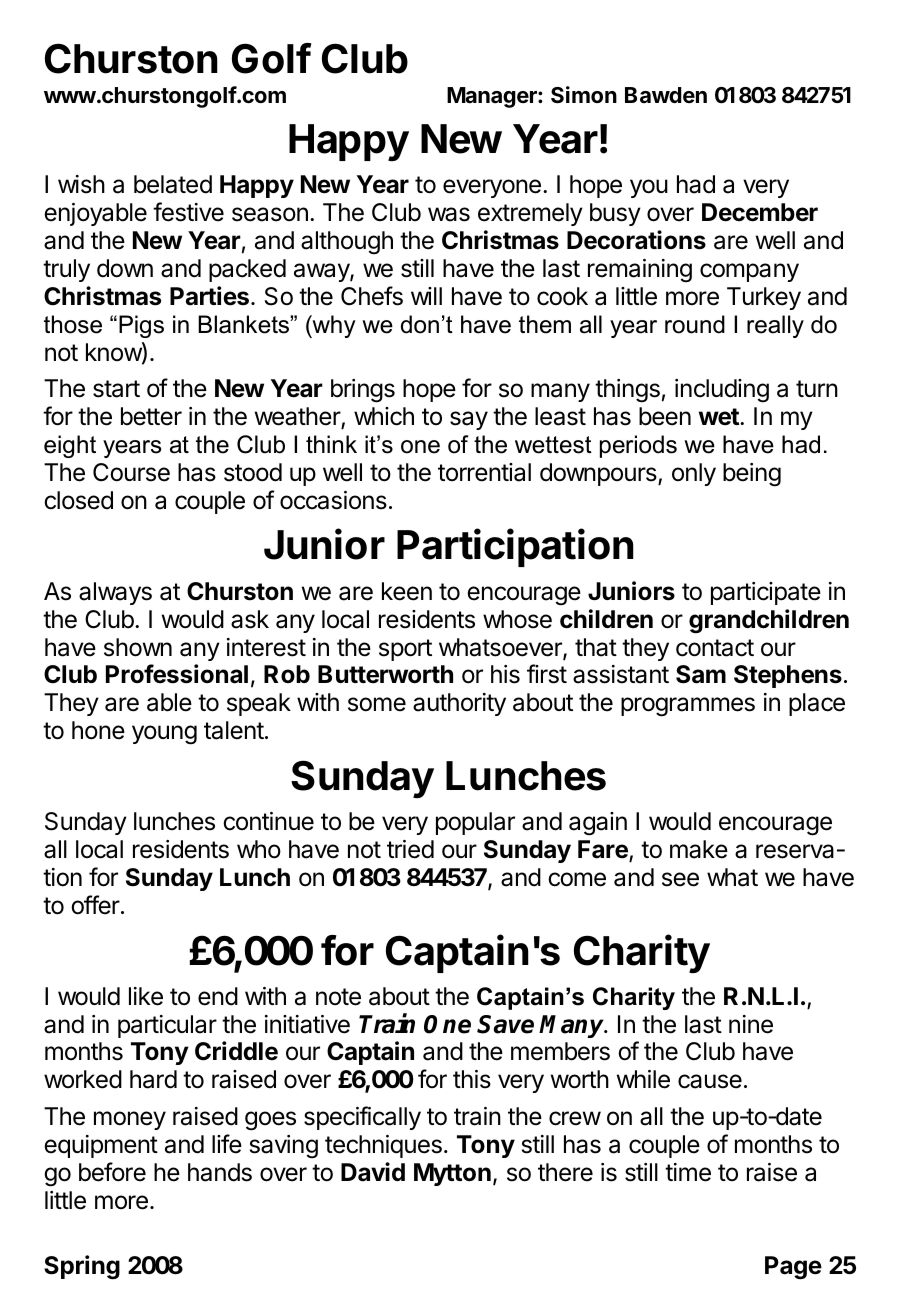 The width and height of the image is (924, 1311). What do you see at coordinates (82, 1267) in the image?
I see `Spring` at bounding box center [82, 1267].
